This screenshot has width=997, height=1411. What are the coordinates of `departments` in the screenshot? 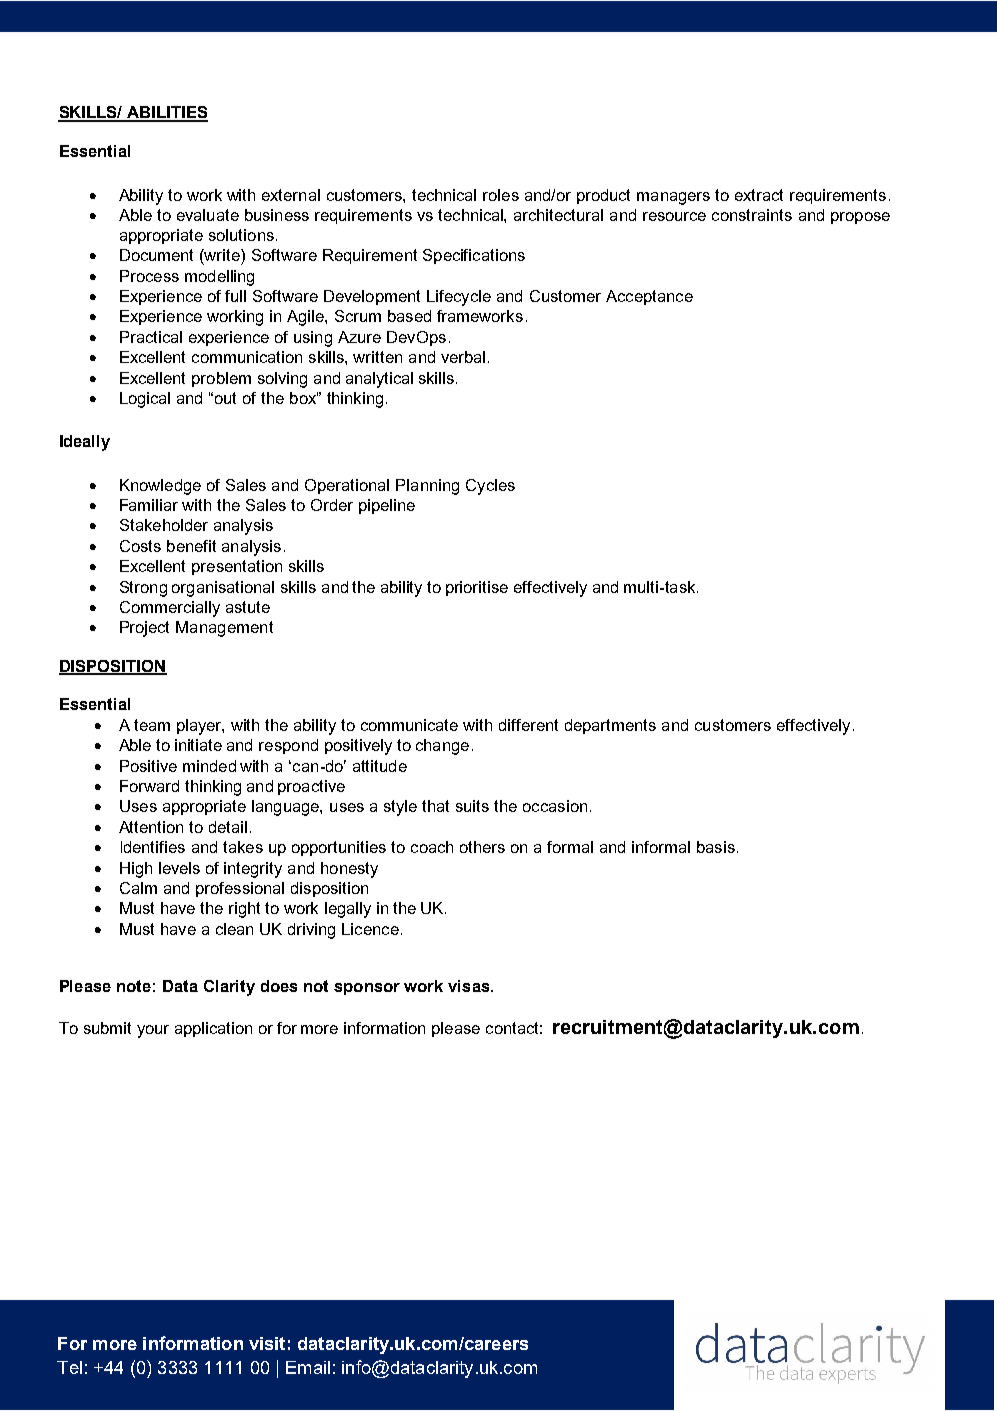 It's located at (610, 726).
